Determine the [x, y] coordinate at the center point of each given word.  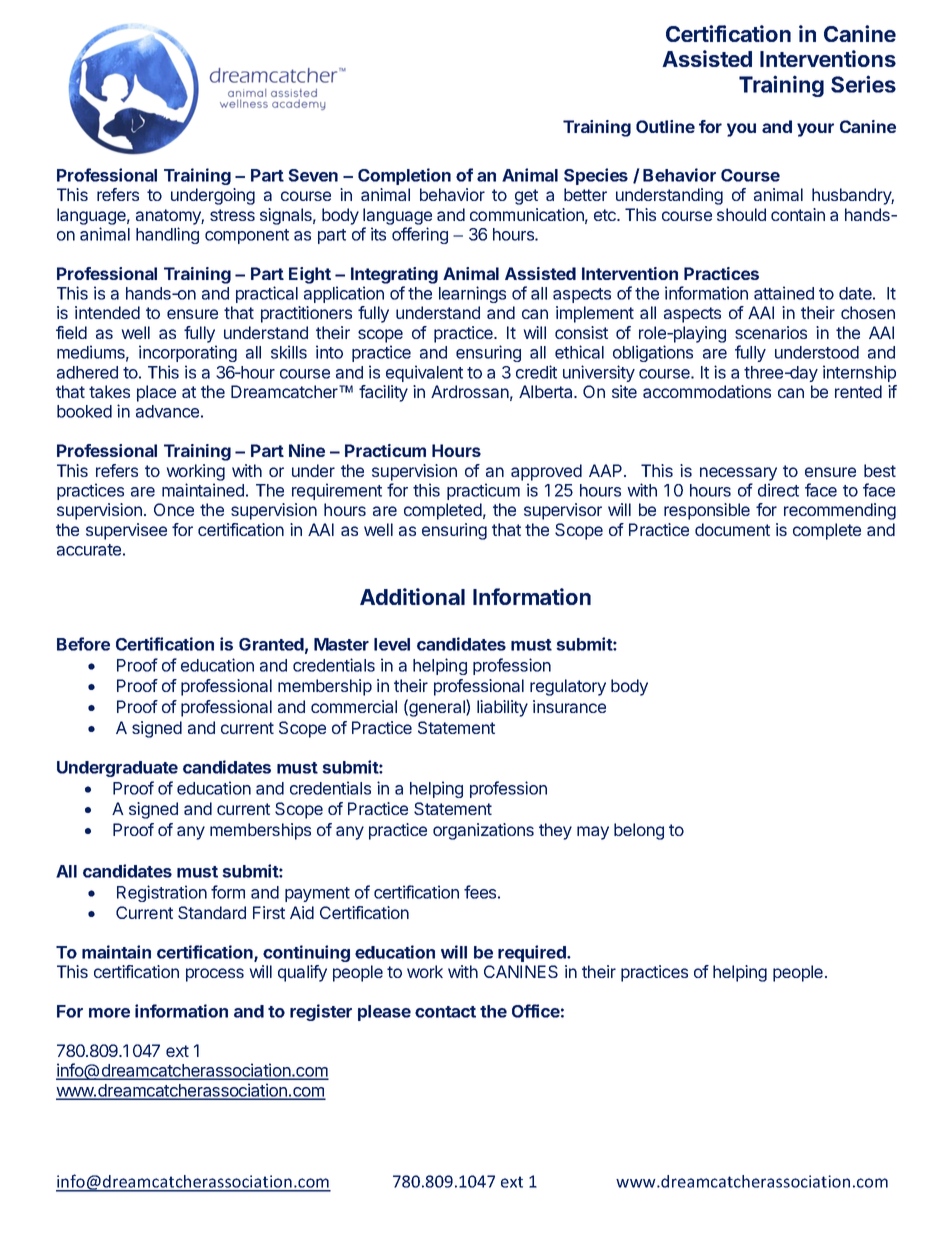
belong [639, 831]
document [732, 529]
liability [502, 708]
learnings [472, 294]
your [815, 130]
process [215, 975]
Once [174, 509]
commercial [354, 706]
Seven [313, 175]
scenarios [771, 332]
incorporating [188, 353]
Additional [412, 596]
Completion [404, 176]
